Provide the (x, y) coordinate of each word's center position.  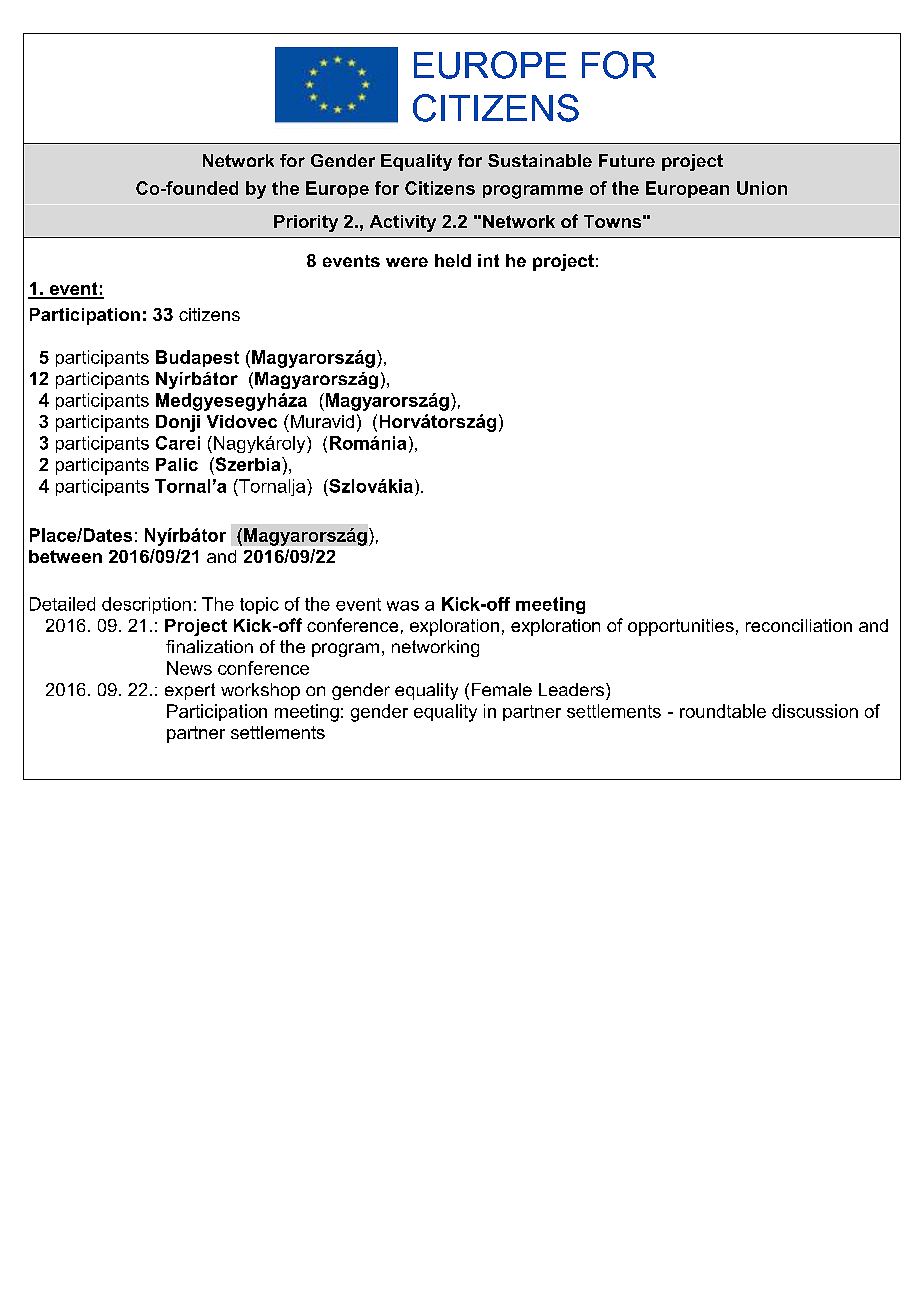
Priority (306, 223)
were (407, 262)
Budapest (197, 358)
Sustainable (540, 160)
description (146, 605)
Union (762, 188)
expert (190, 691)
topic (259, 605)
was (403, 606)
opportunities (681, 627)
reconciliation (799, 625)
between (65, 556)
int (488, 260)
